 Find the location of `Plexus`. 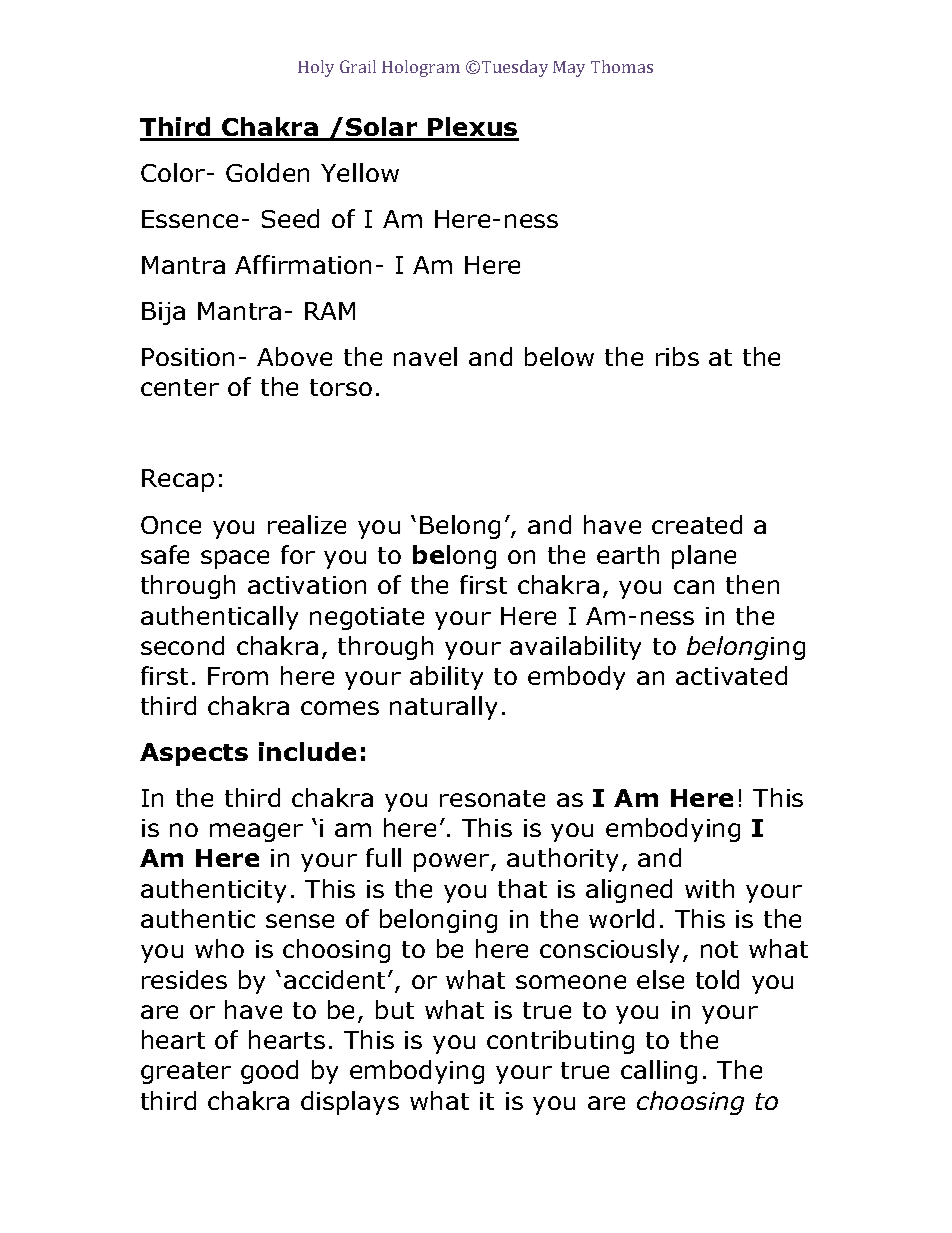

Plexus is located at coordinates (472, 128).
